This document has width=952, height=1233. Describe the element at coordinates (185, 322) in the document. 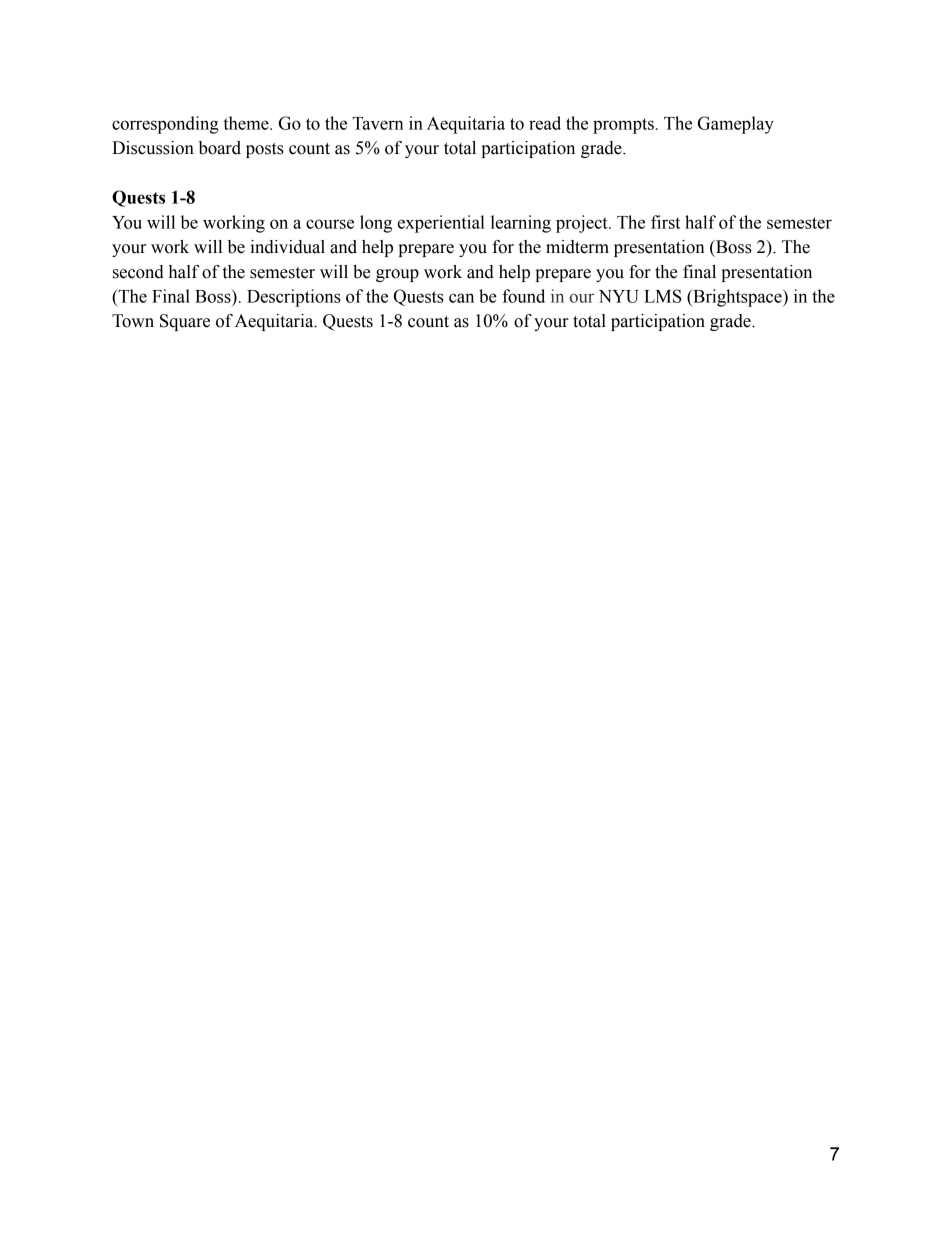

I see `Square` at that location.
